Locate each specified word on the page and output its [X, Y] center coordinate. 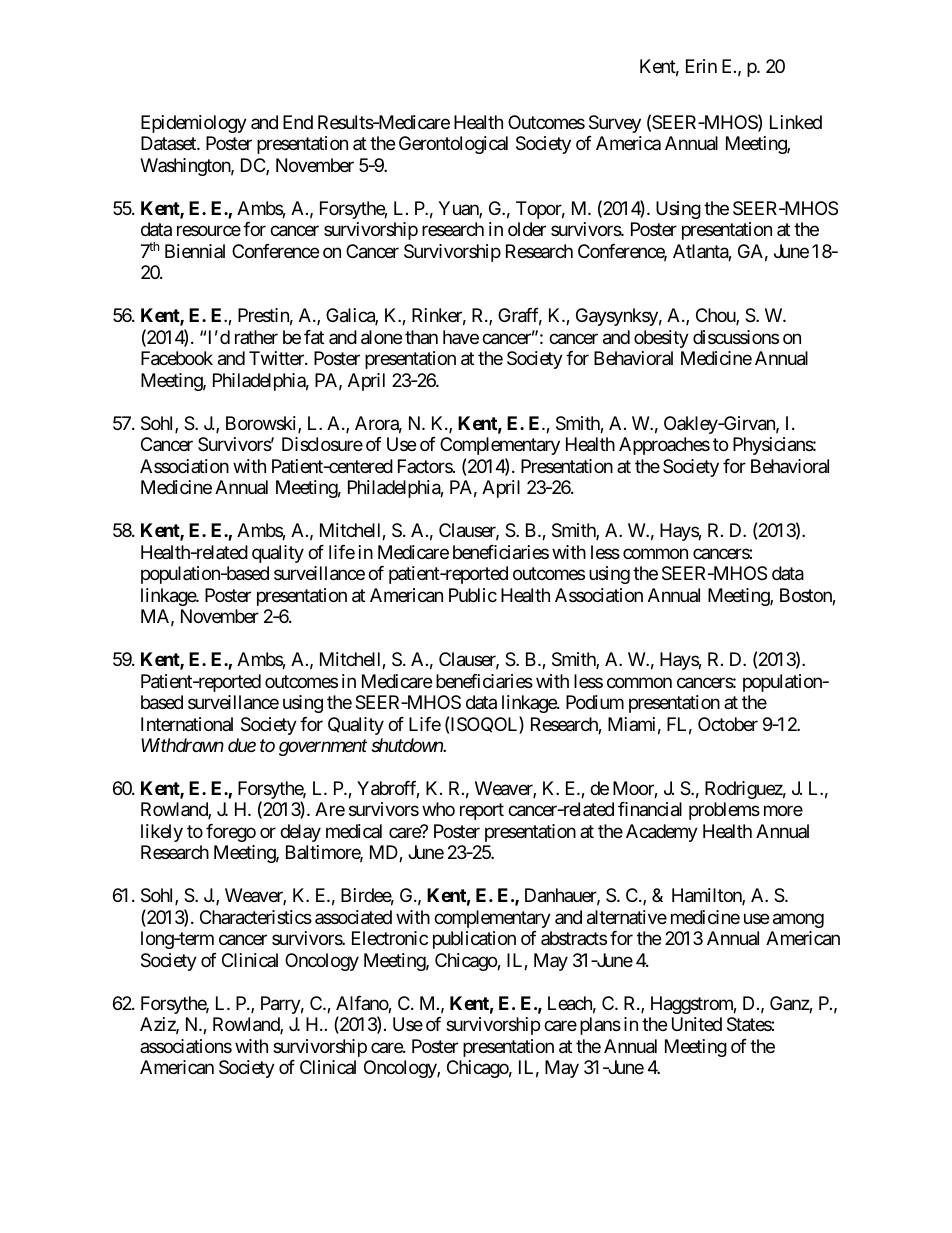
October [728, 724]
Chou [716, 316]
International [187, 724]
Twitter [277, 358]
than [421, 337]
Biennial [195, 251]
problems [724, 811]
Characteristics [256, 917]
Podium [595, 702]
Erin [701, 66]
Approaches [664, 446]
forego [231, 833]
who [438, 809]
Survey [615, 124]
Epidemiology [194, 124]
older [527, 229]
